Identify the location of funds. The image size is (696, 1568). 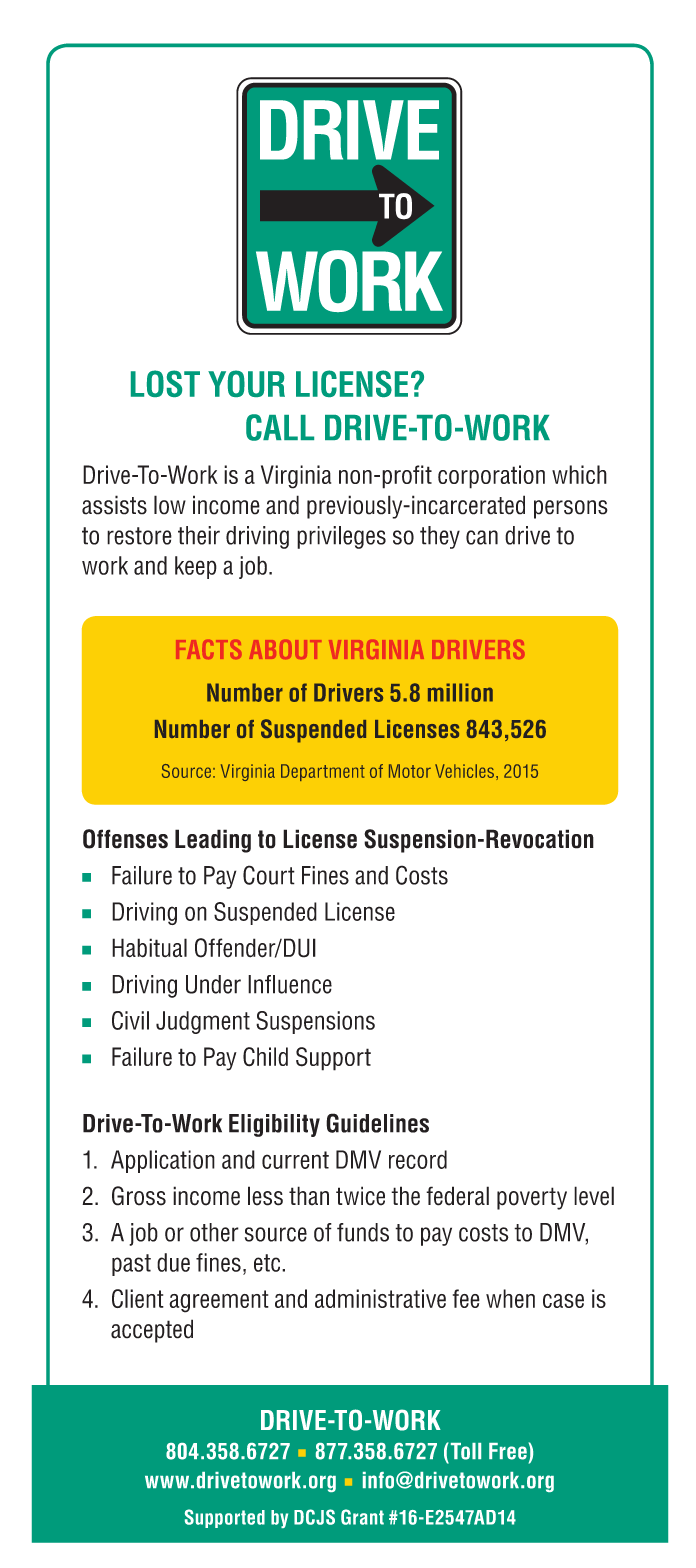
(363, 1232).
